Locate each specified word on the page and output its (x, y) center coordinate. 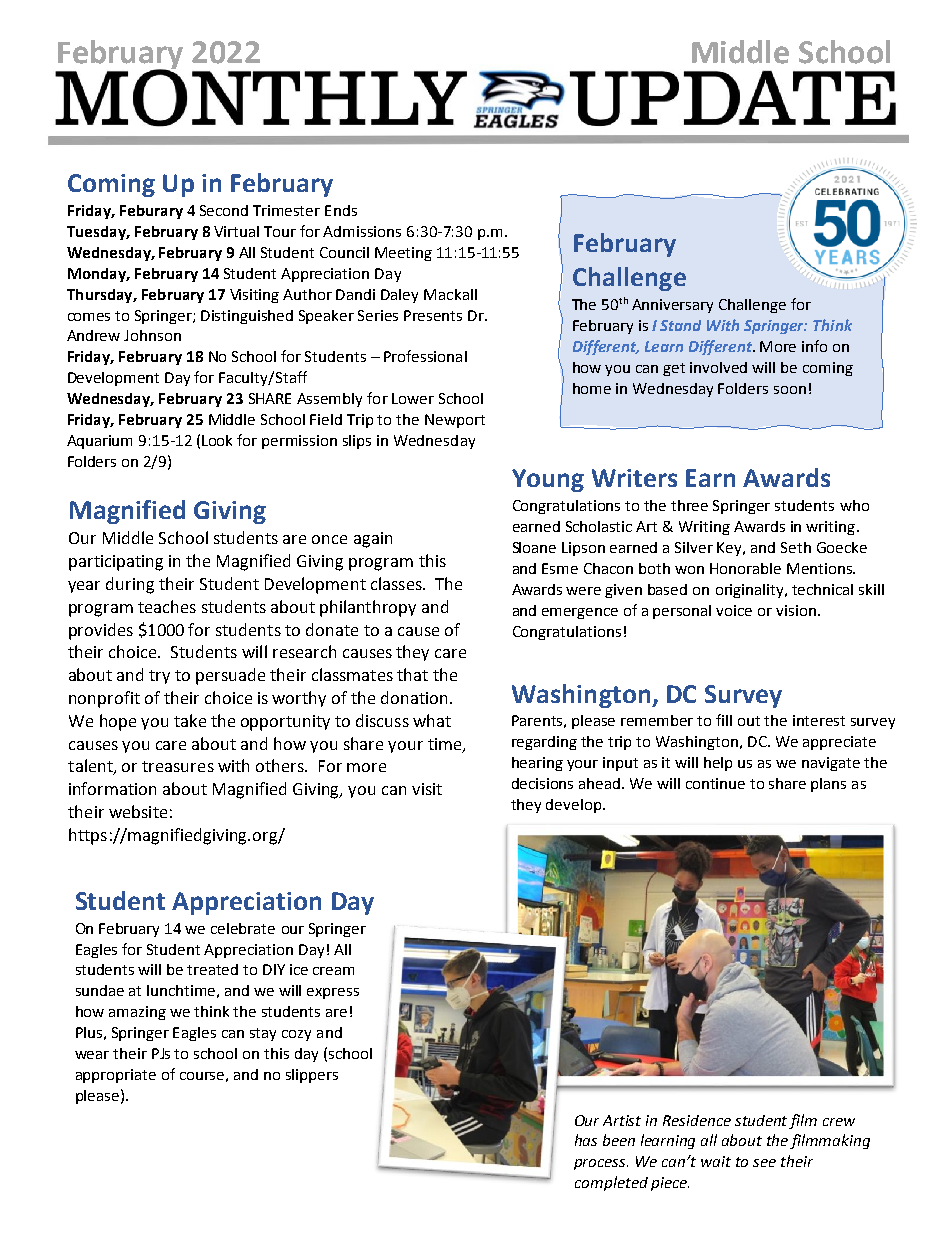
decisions (542, 783)
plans (828, 785)
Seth (796, 547)
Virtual (236, 231)
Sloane (534, 547)
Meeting (403, 254)
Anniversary (672, 306)
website (138, 811)
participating (116, 563)
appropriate (116, 1076)
